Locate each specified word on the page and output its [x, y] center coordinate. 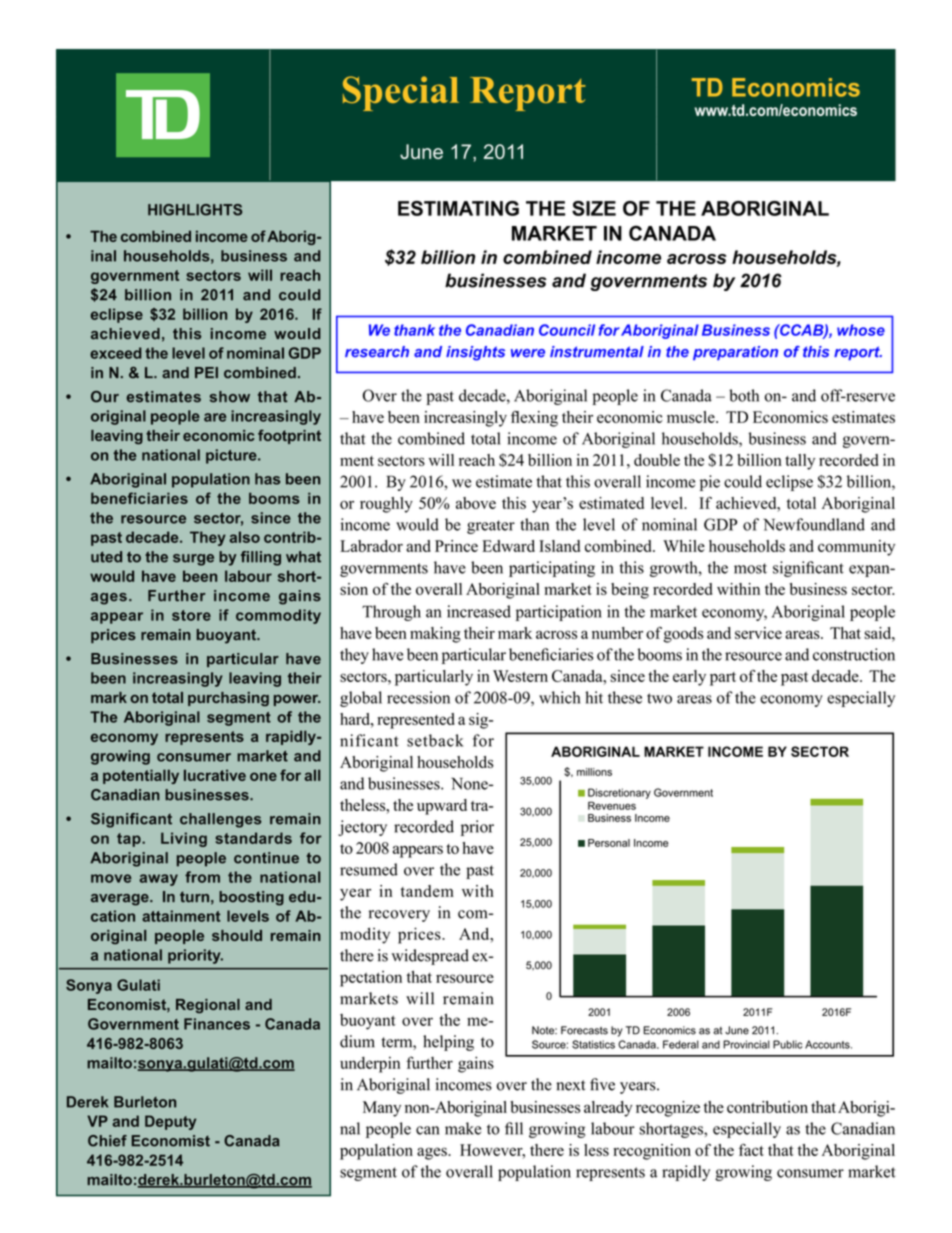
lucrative [215, 775]
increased [479, 611]
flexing [534, 419]
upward [442, 807]
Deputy [171, 1122]
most [750, 568]
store [191, 615]
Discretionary [619, 793]
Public [787, 1044]
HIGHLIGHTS [195, 210]
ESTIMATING [458, 208]
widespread [430, 957]
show [230, 397]
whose [861, 330]
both [744, 395]
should [237, 935]
